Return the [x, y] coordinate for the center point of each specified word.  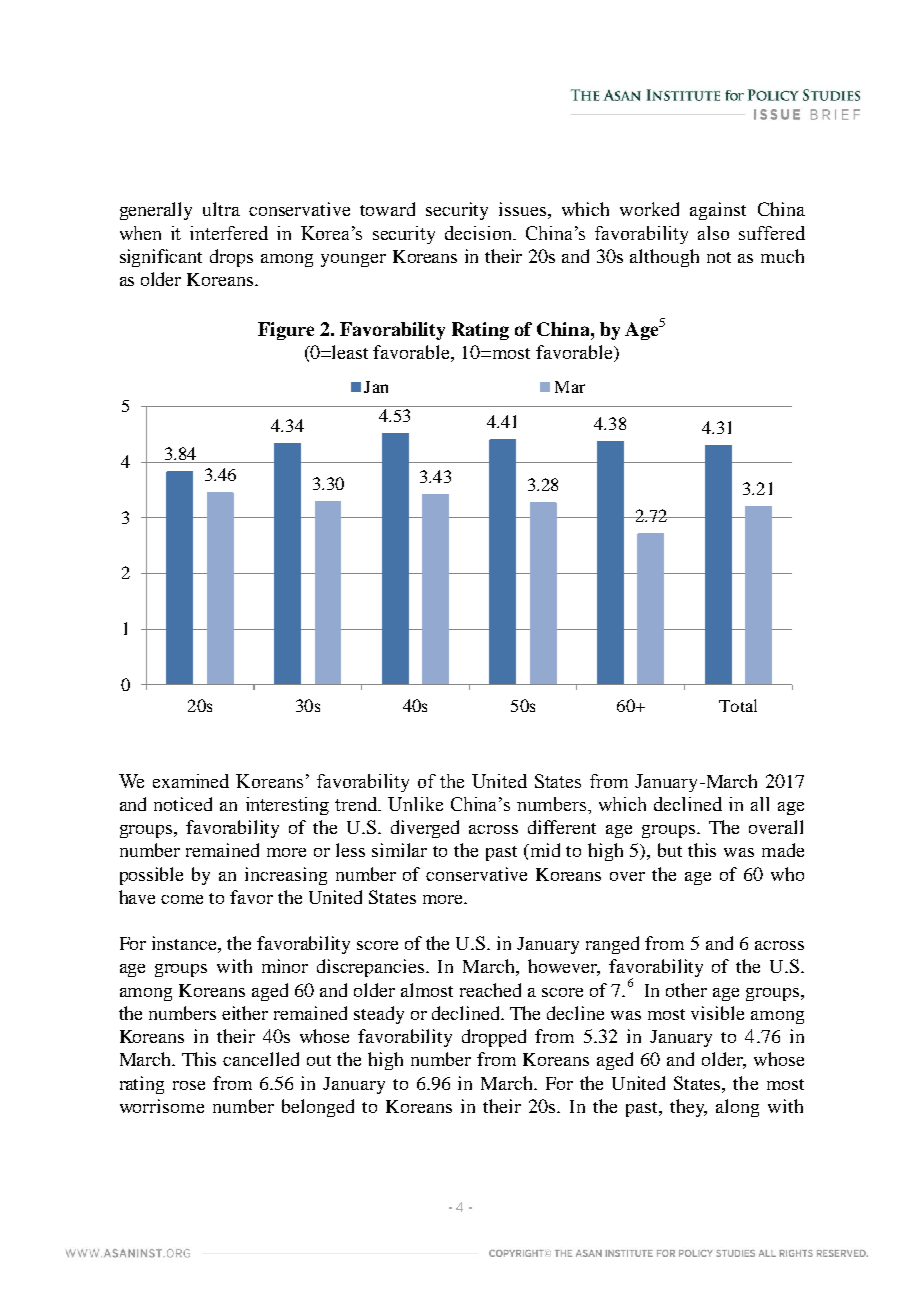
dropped [494, 1038]
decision [479, 233]
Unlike [415, 804]
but [670, 850]
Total [738, 705]
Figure [286, 331]
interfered [229, 233]
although [664, 258]
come [182, 899]
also [713, 233]
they [688, 1108]
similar [399, 850]
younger [353, 260]
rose [189, 1085]
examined [191, 781]
